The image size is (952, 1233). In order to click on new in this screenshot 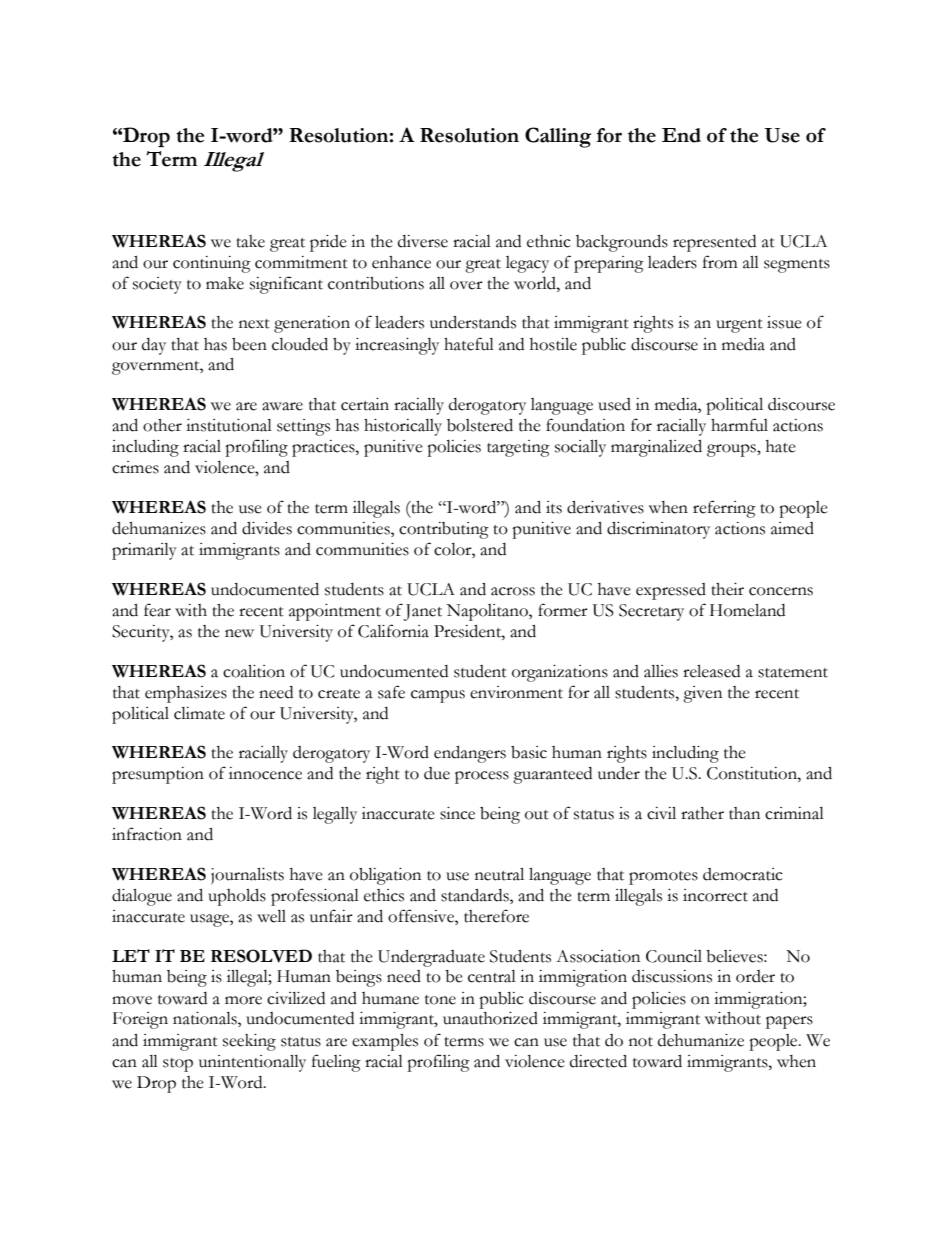, I will do `click(239, 633)`.
